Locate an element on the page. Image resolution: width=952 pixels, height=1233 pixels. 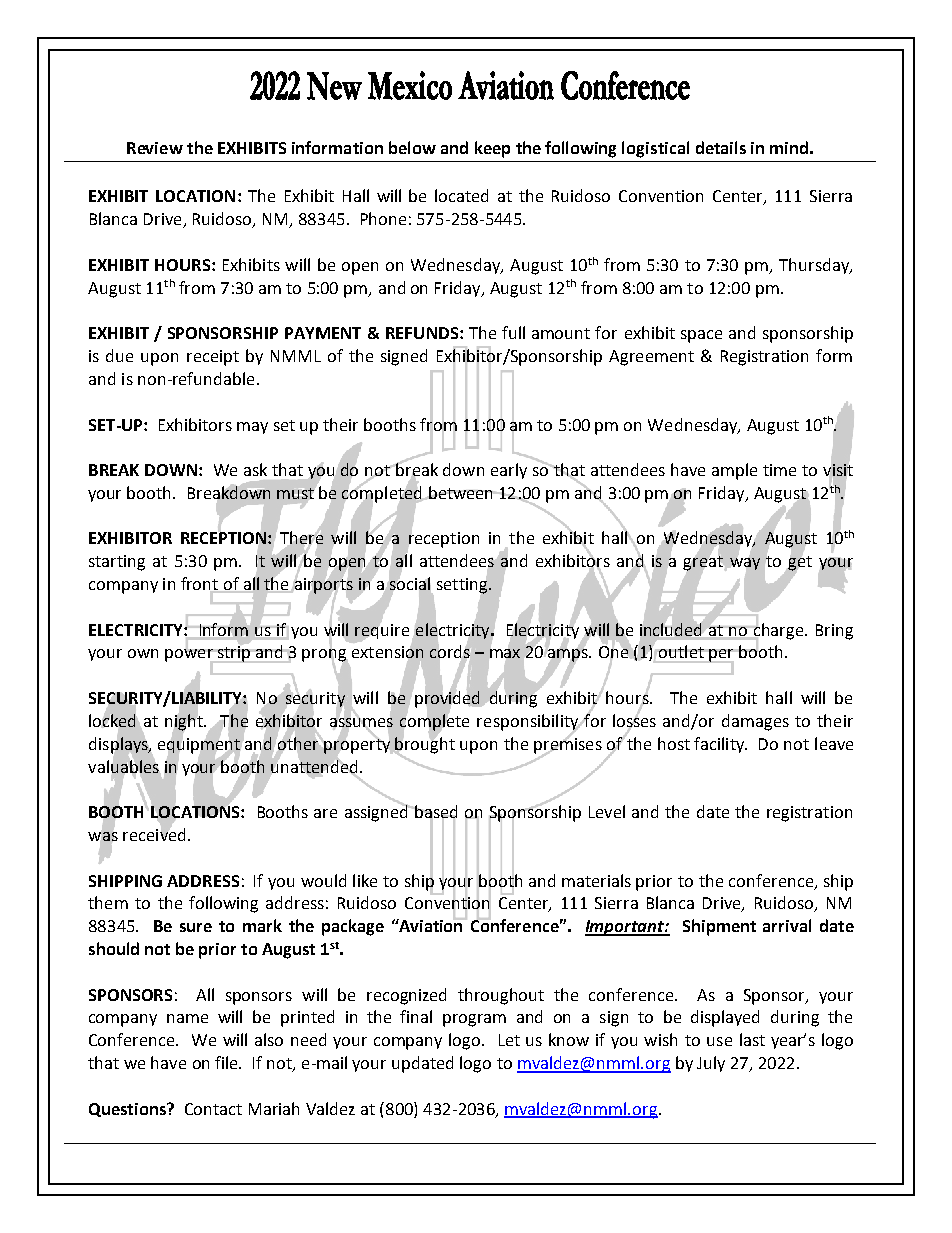
based is located at coordinates (435, 813).
